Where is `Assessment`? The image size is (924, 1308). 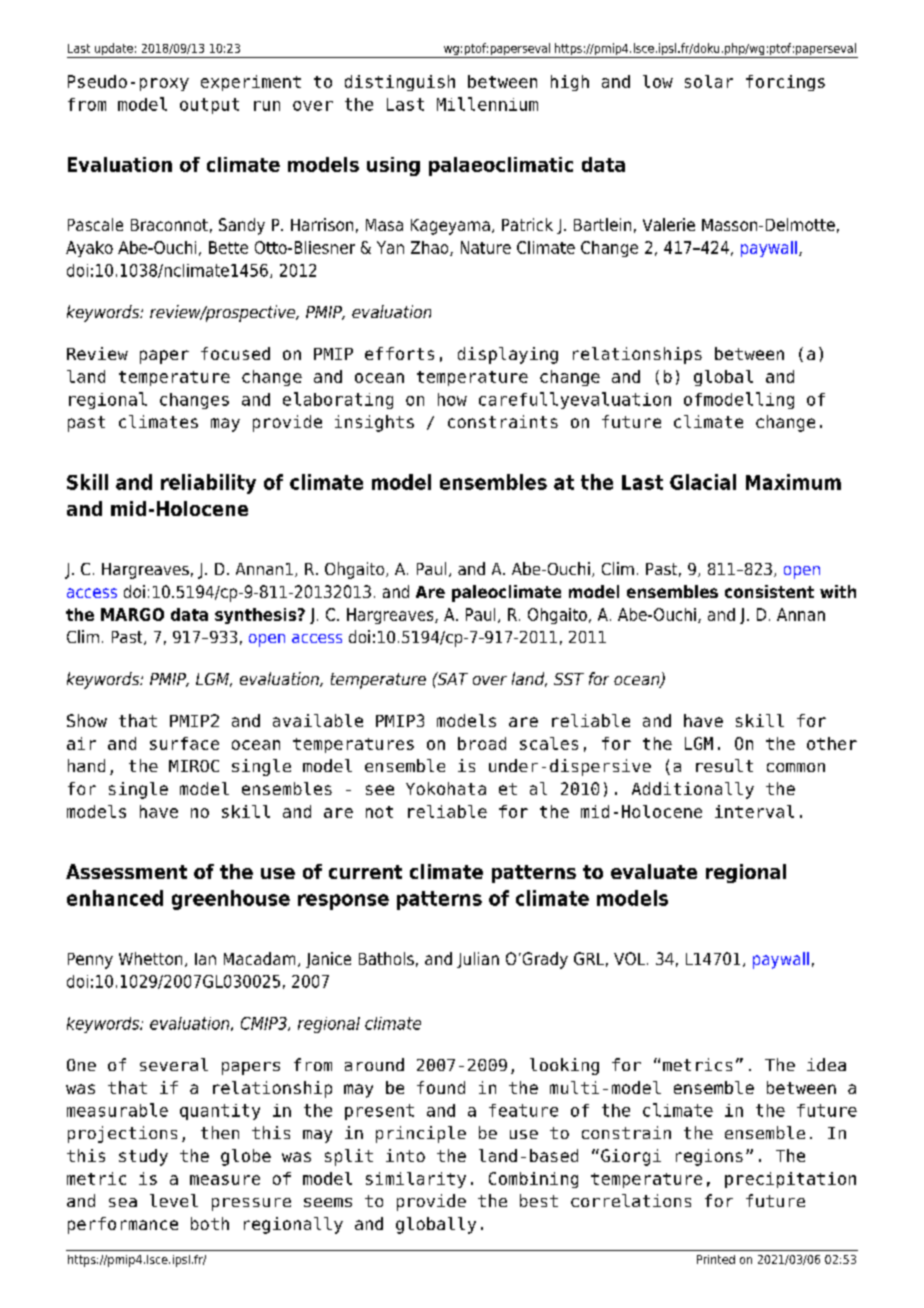
Assessment is located at coordinates (126, 871).
